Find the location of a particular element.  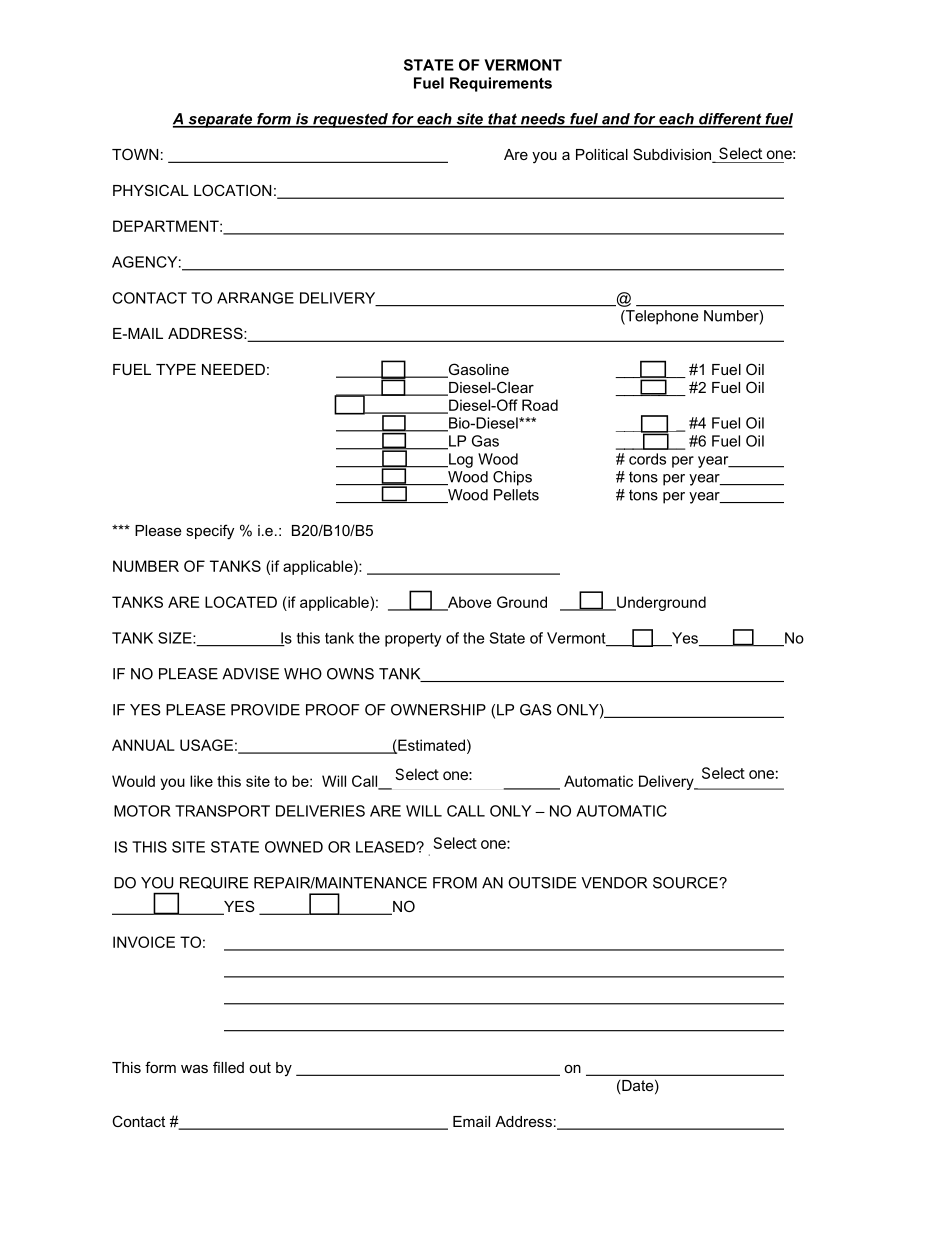

was is located at coordinates (194, 1068).
